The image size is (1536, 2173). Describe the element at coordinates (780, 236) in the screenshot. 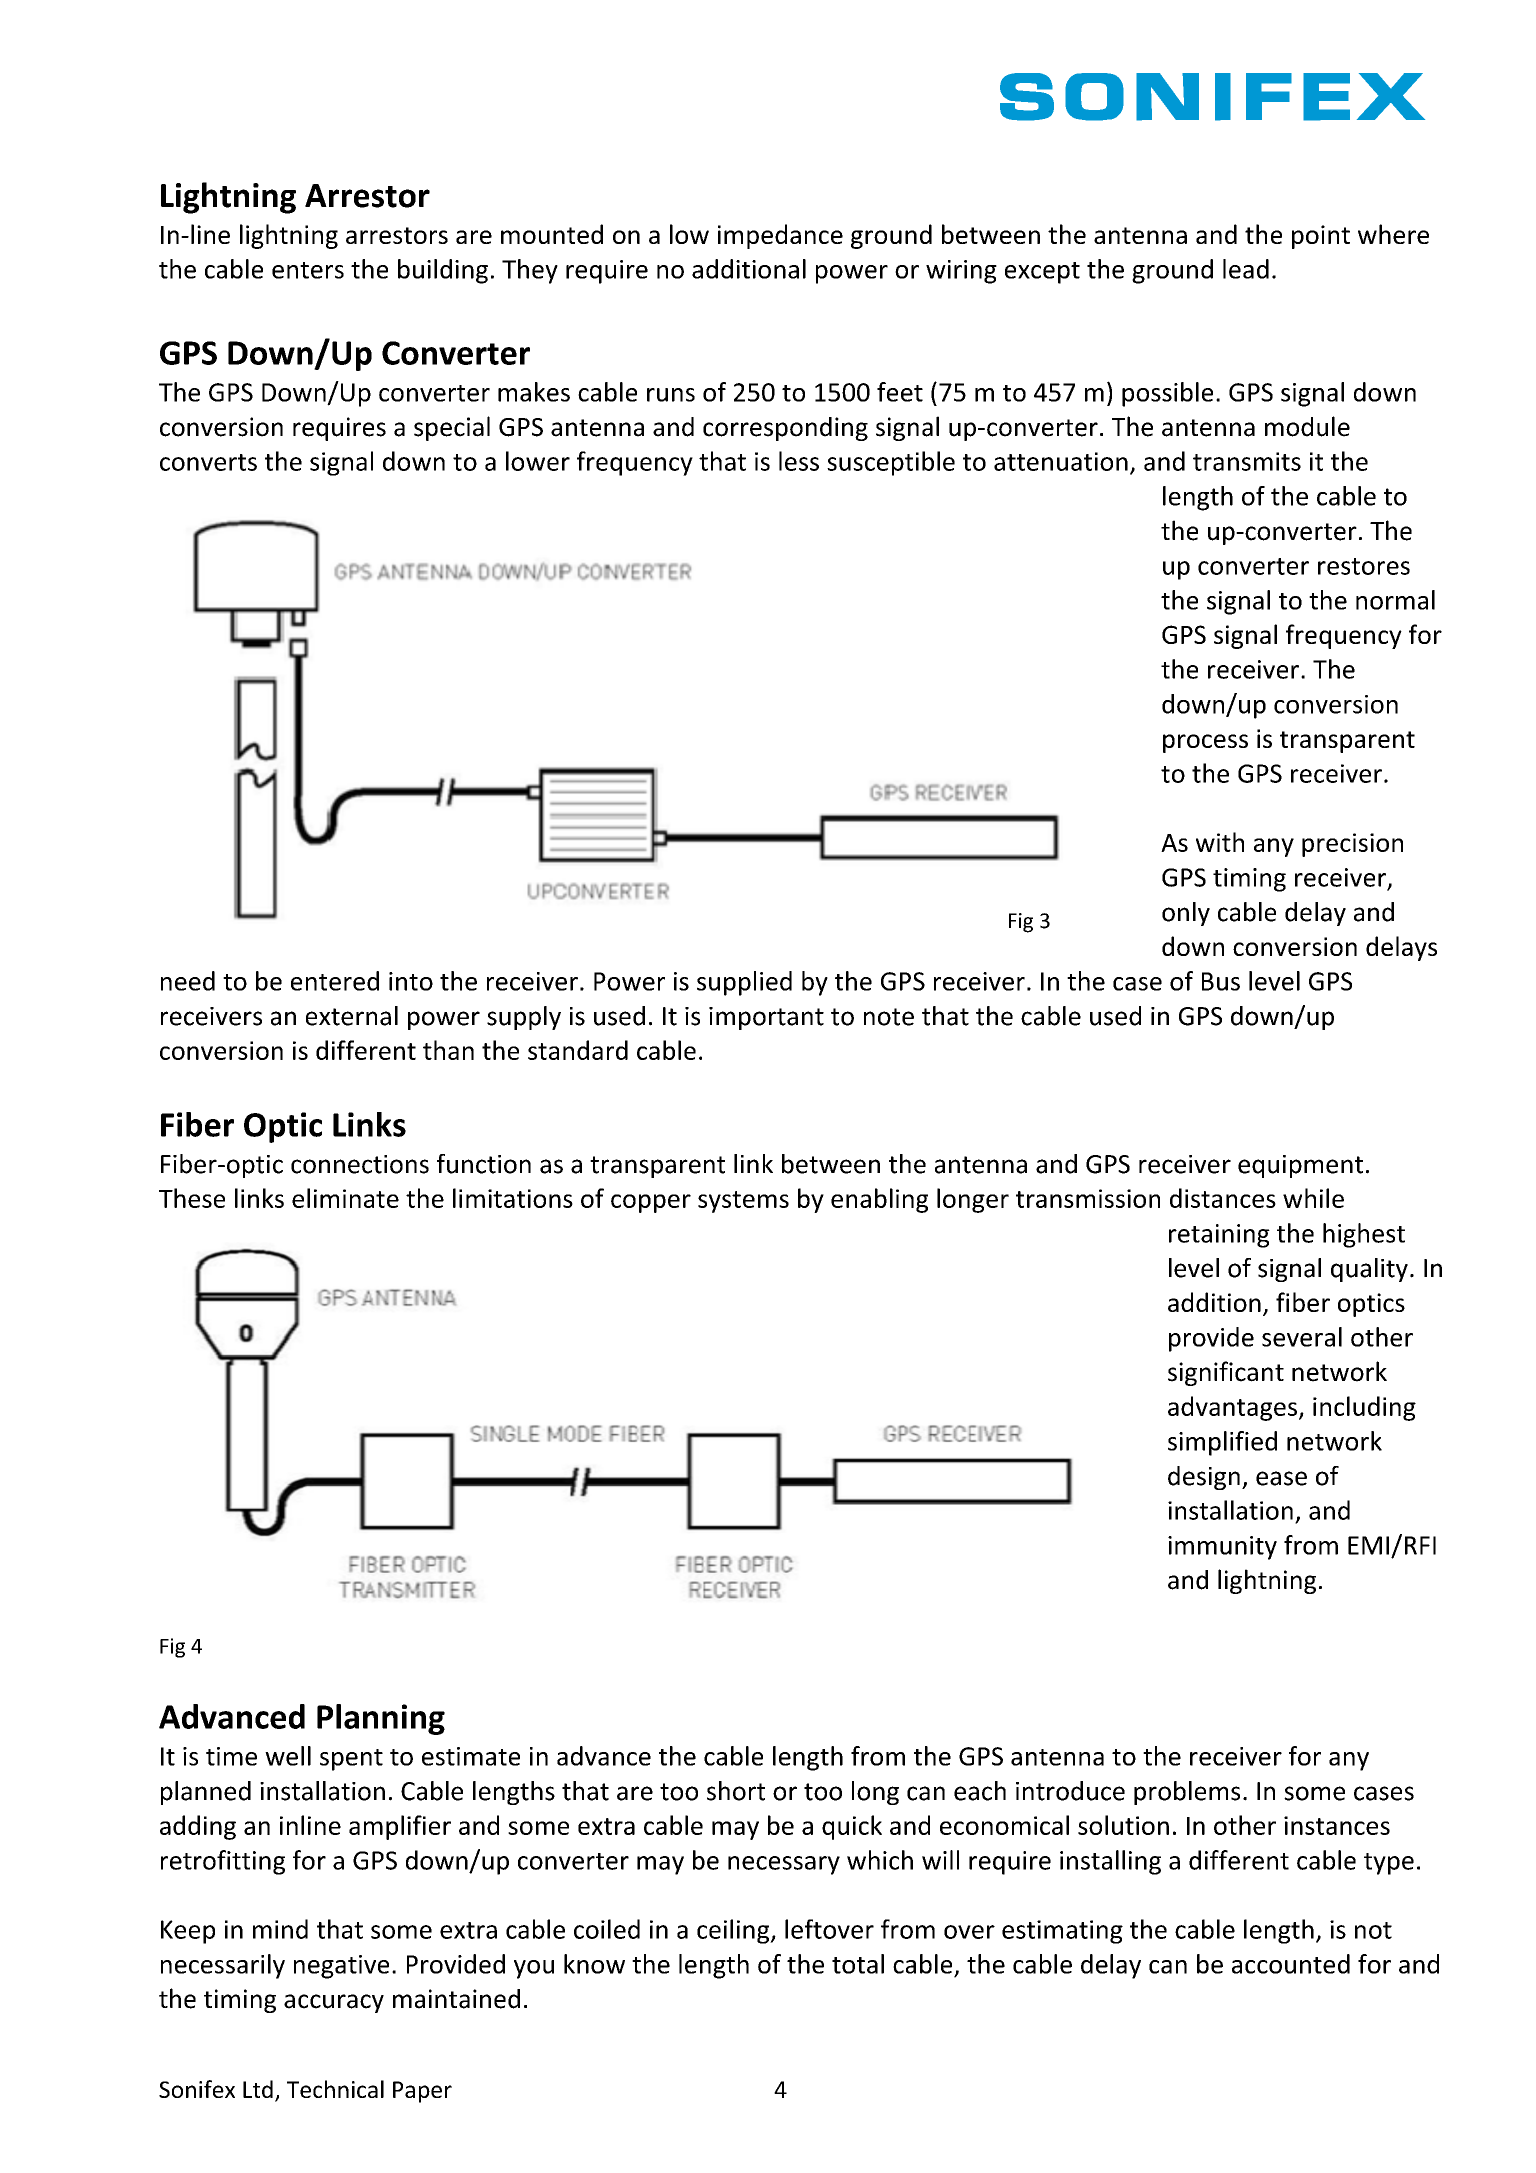

I see `impedance` at that location.
